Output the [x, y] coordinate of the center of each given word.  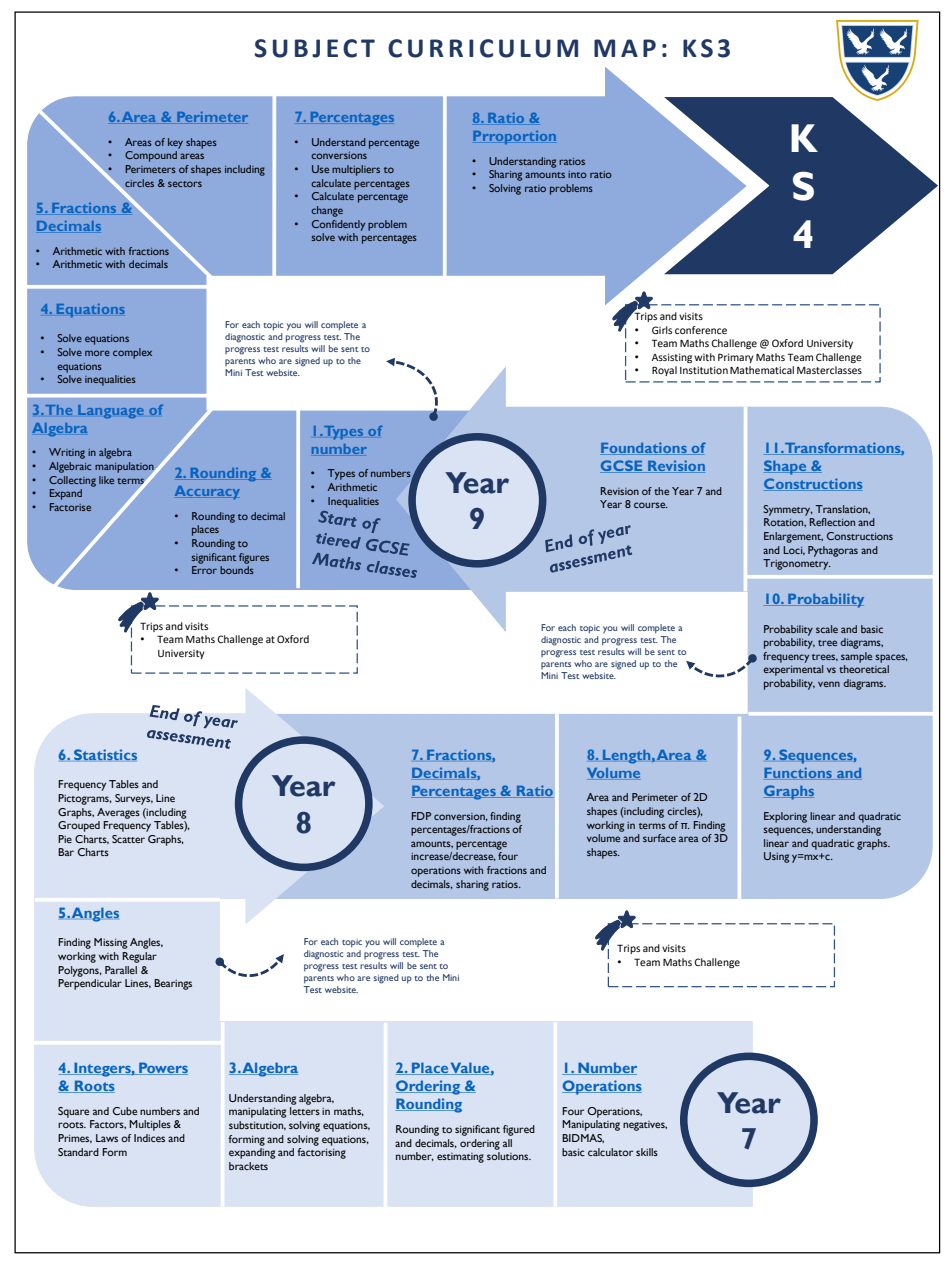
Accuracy [207, 492]
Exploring [785, 817]
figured [519, 1130]
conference [701, 330]
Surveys [134, 799]
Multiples [150, 1125]
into [577, 174]
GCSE [622, 466]
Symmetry [788, 510]
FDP [421, 816]
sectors [185, 184]
